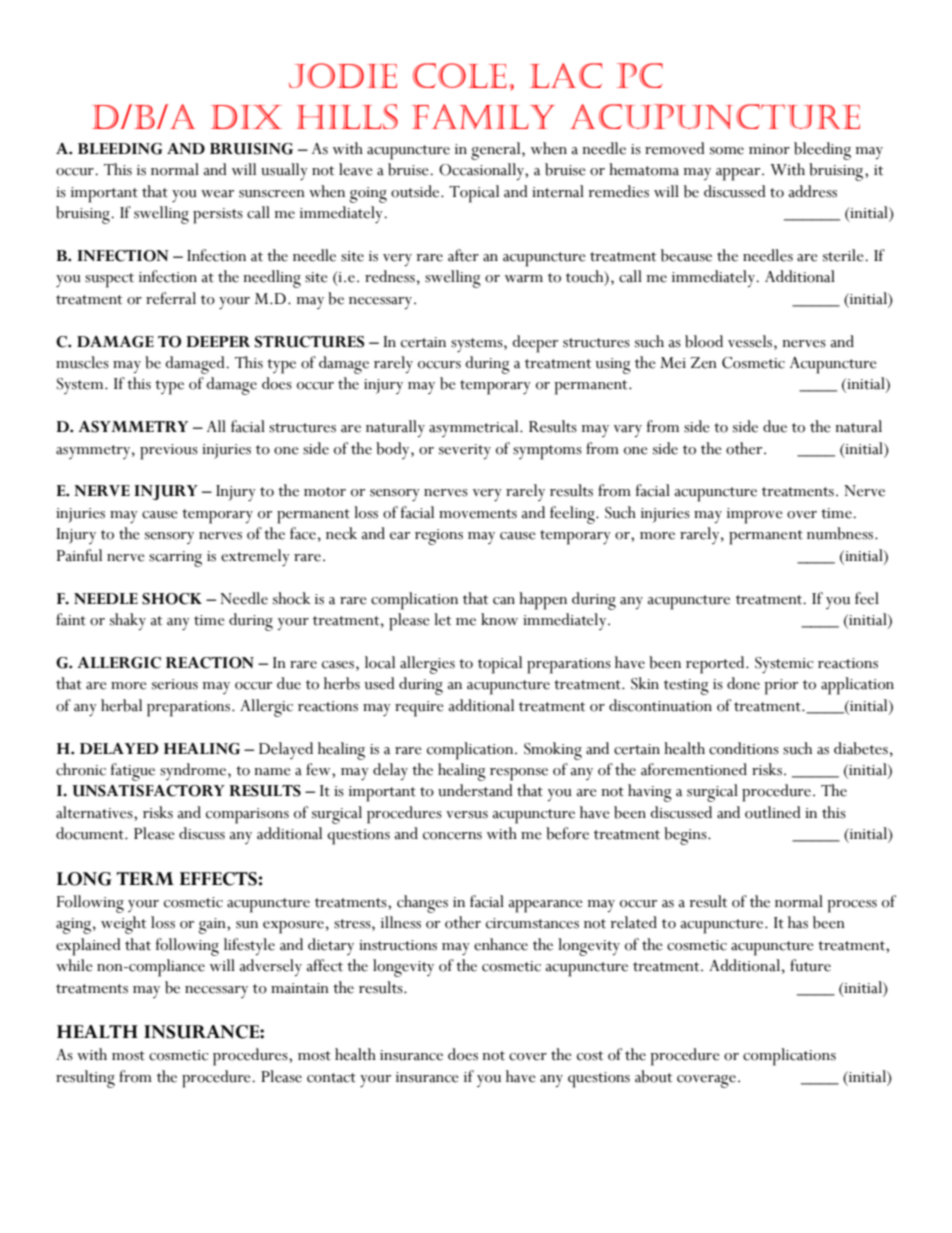 The image size is (952, 1233). What do you see at coordinates (175, 559) in the document?
I see `scarring` at bounding box center [175, 559].
